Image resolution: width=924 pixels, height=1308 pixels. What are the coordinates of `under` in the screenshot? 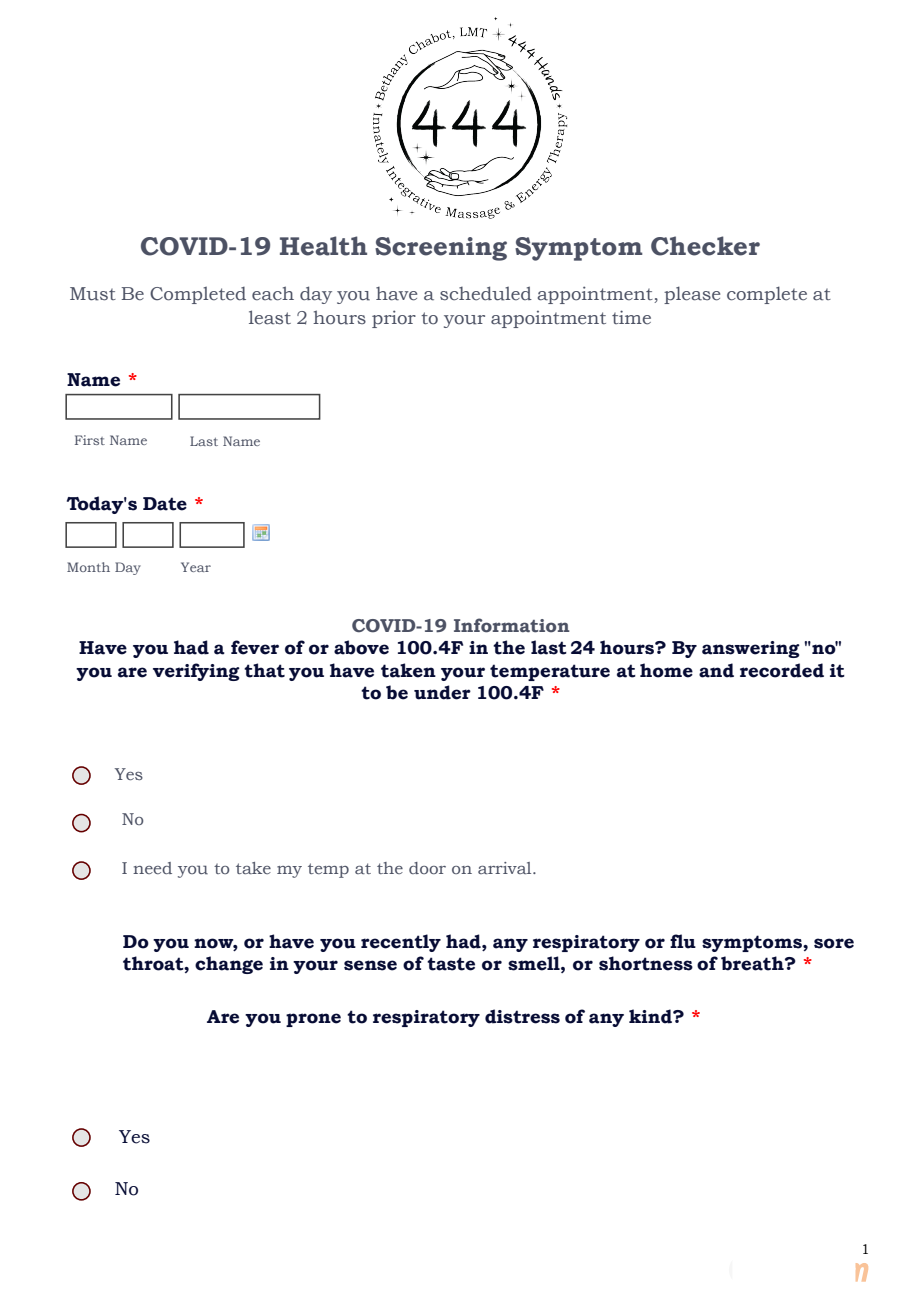 It's located at (442, 692).
